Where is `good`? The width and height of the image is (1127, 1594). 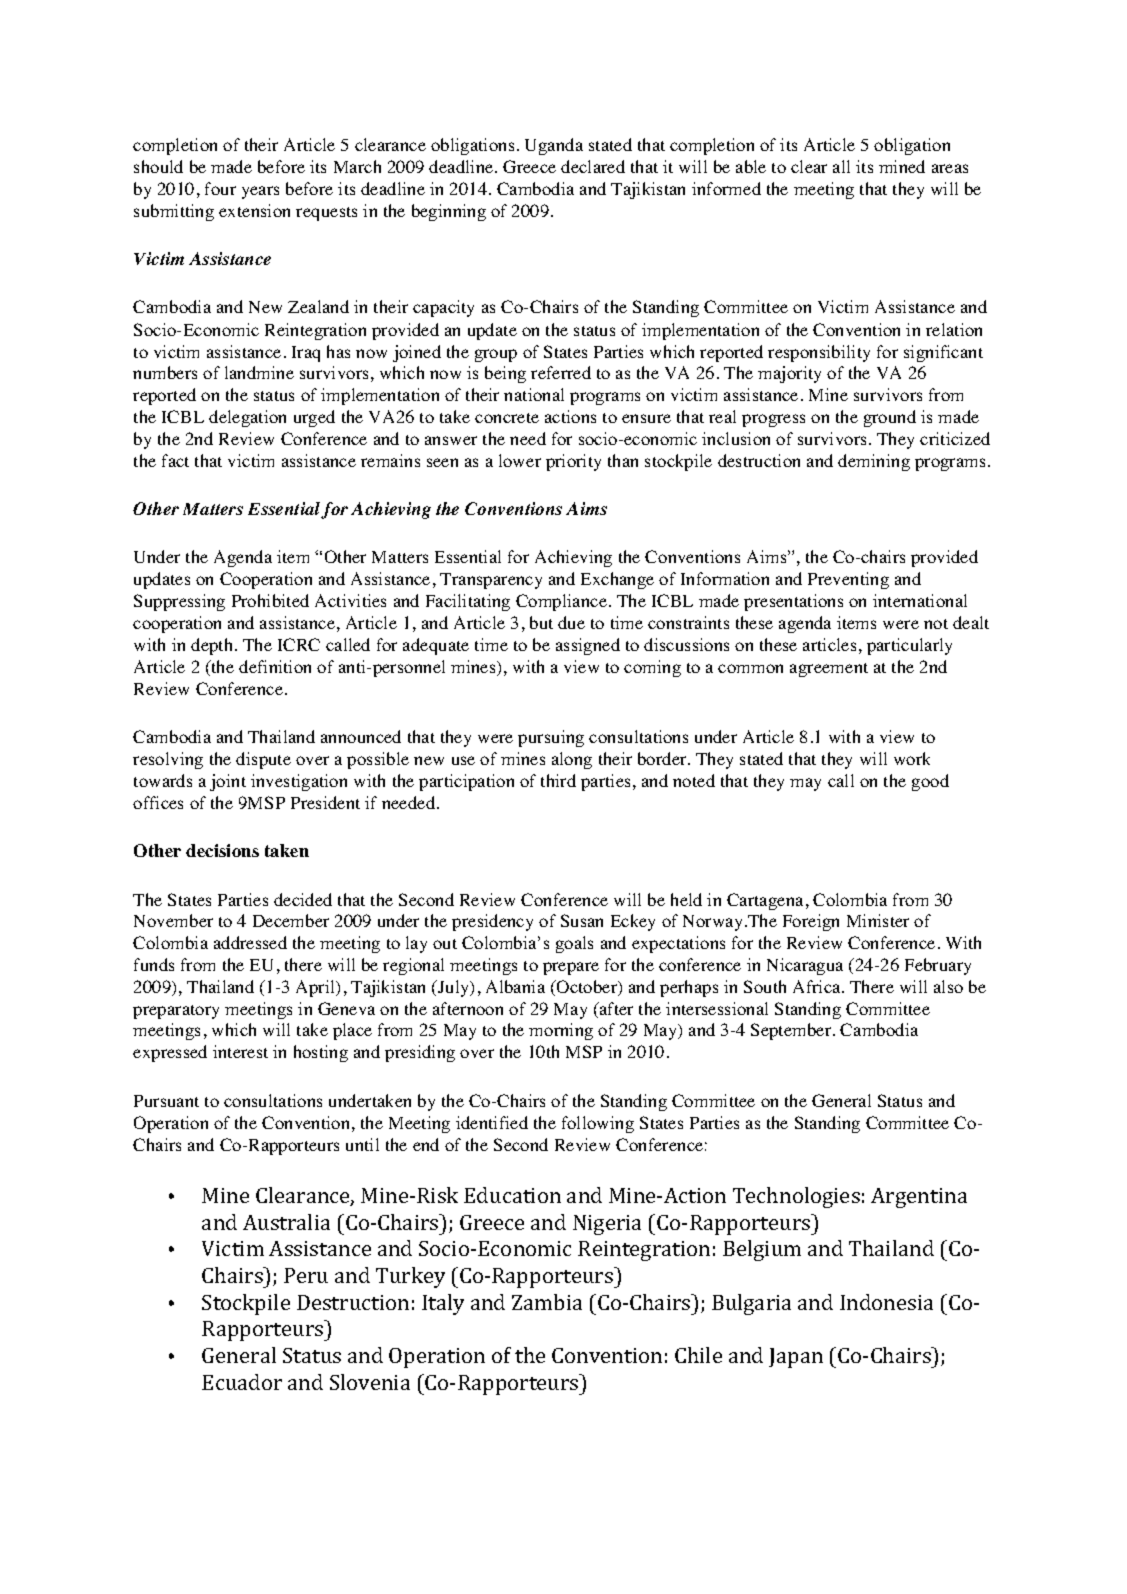
good is located at coordinates (930, 782).
